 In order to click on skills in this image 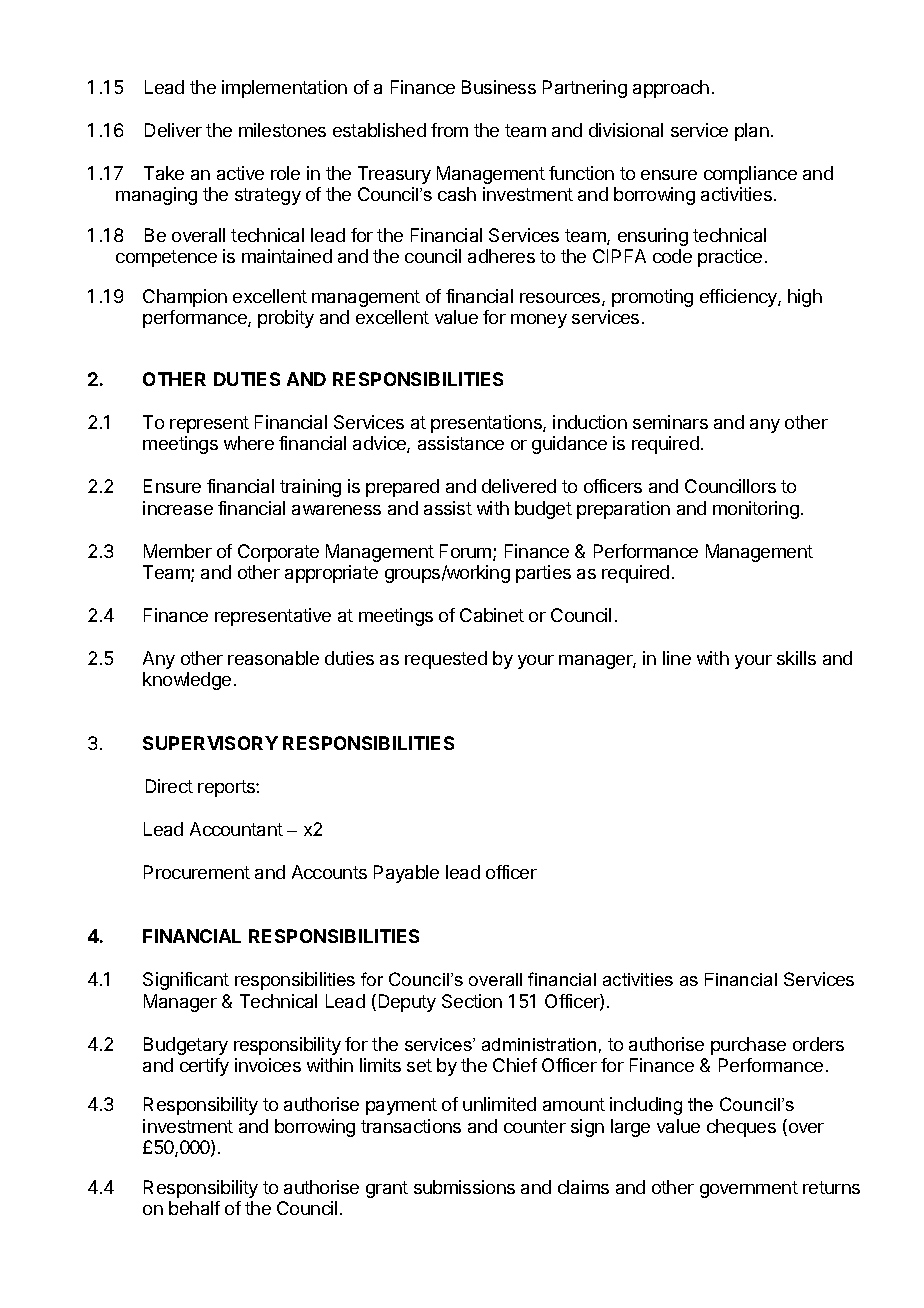, I will do `click(796, 658)`.
